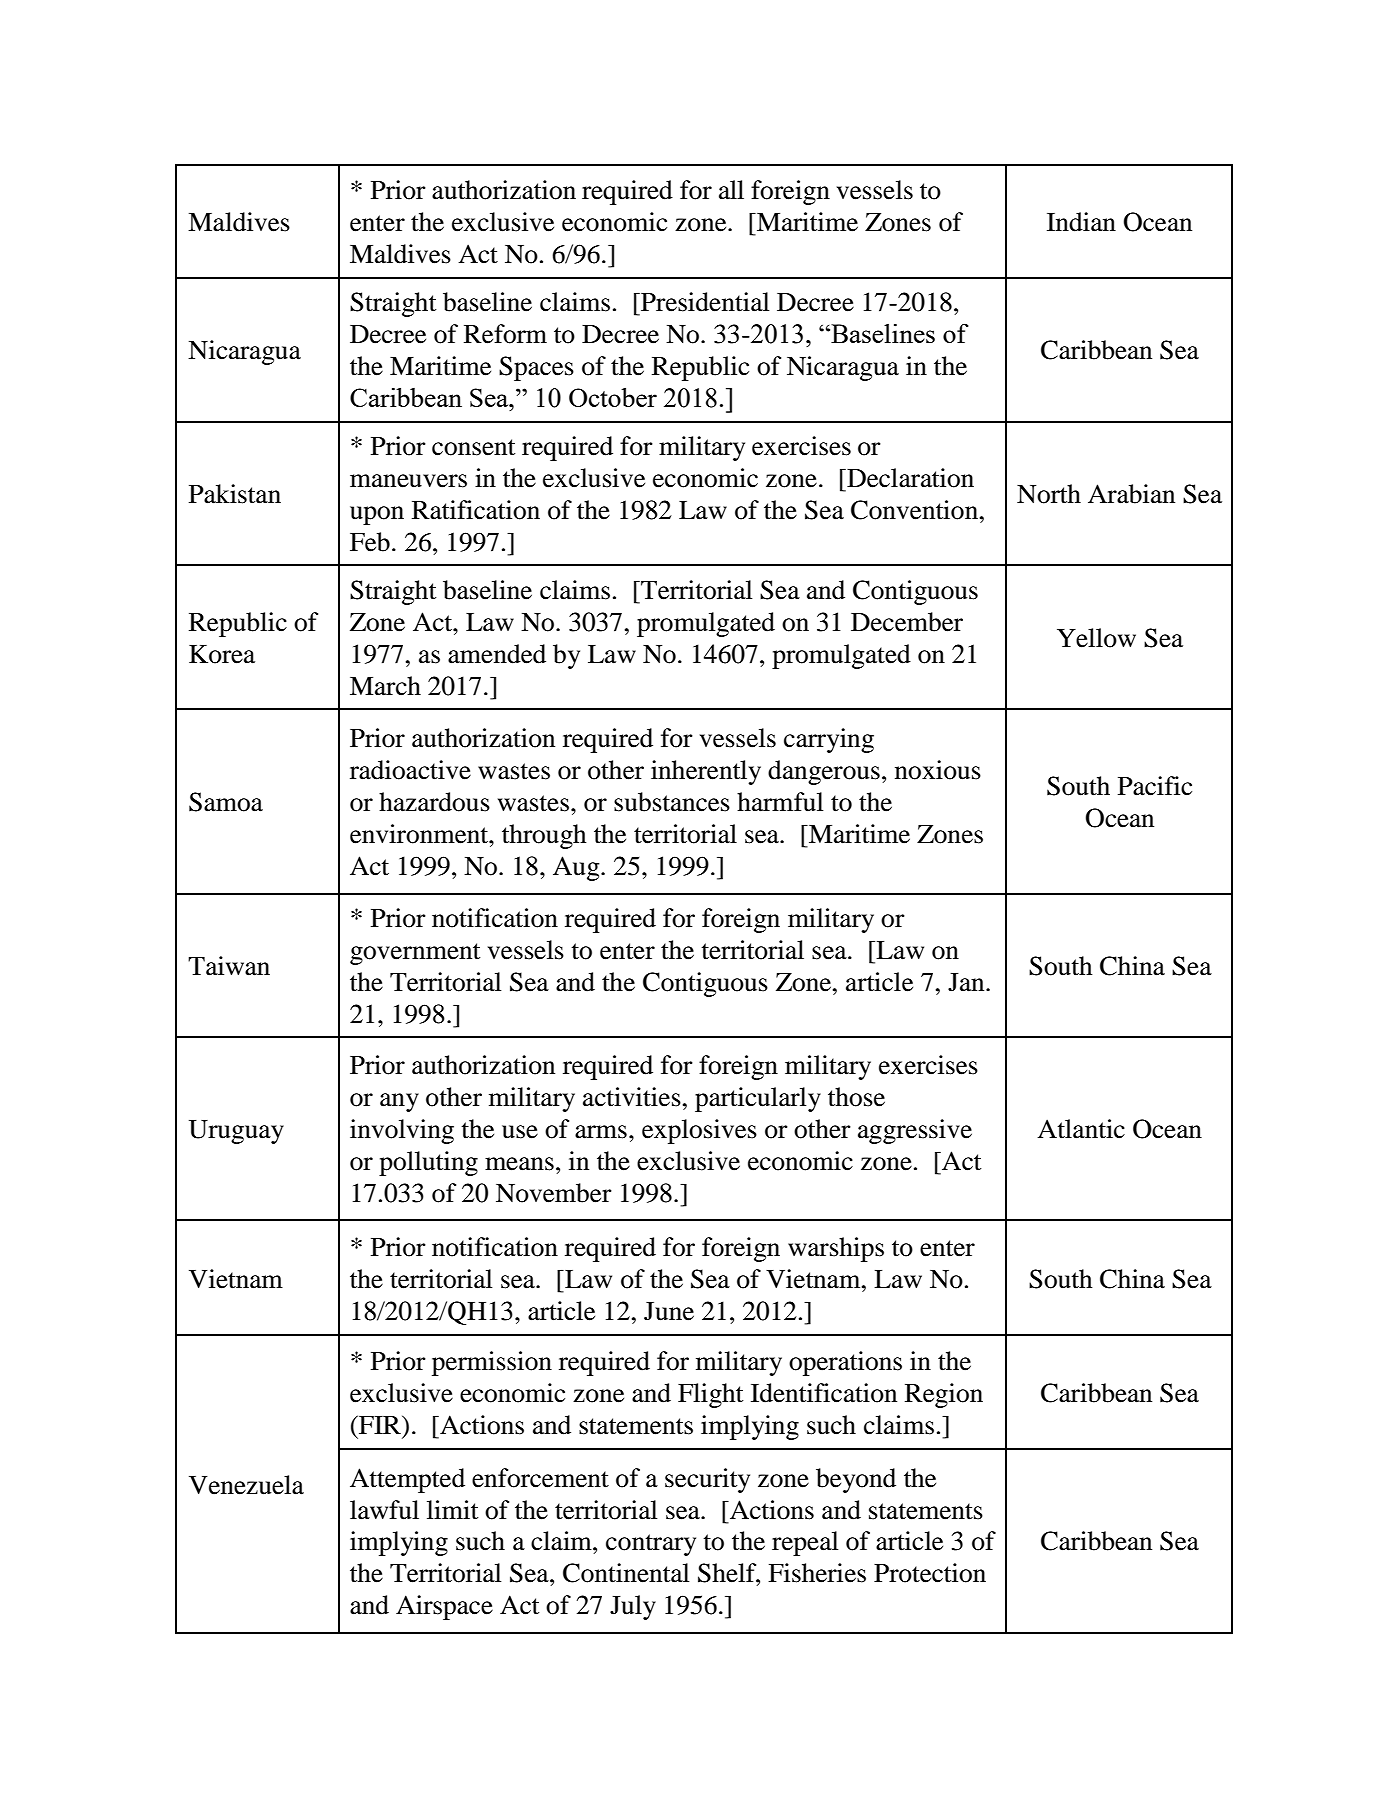 The image size is (1396, 1807). What do you see at coordinates (577, 868) in the image?
I see `Aug` at bounding box center [577, 868].
